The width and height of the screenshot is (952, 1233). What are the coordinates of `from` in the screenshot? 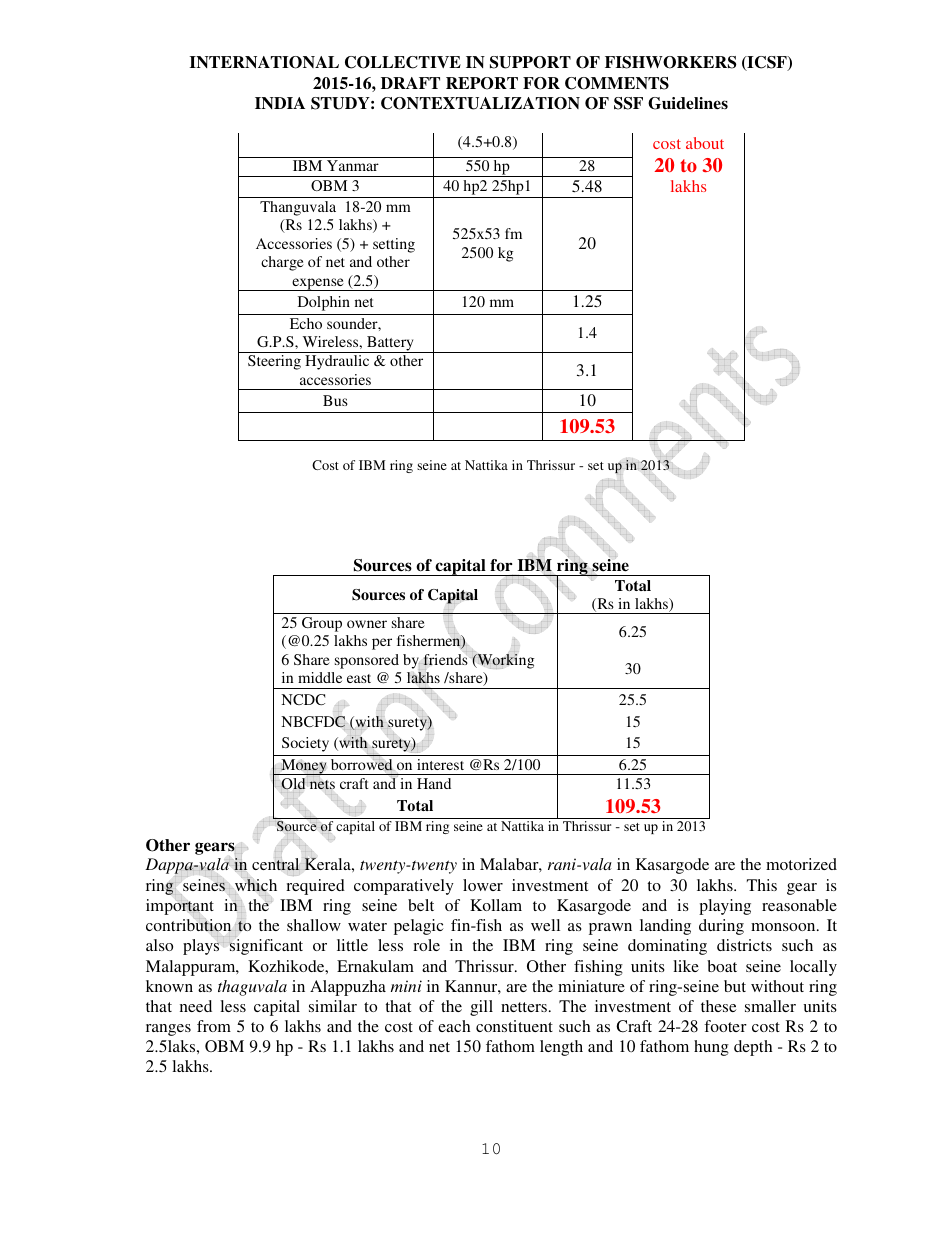 It's located at (214, 1026).
